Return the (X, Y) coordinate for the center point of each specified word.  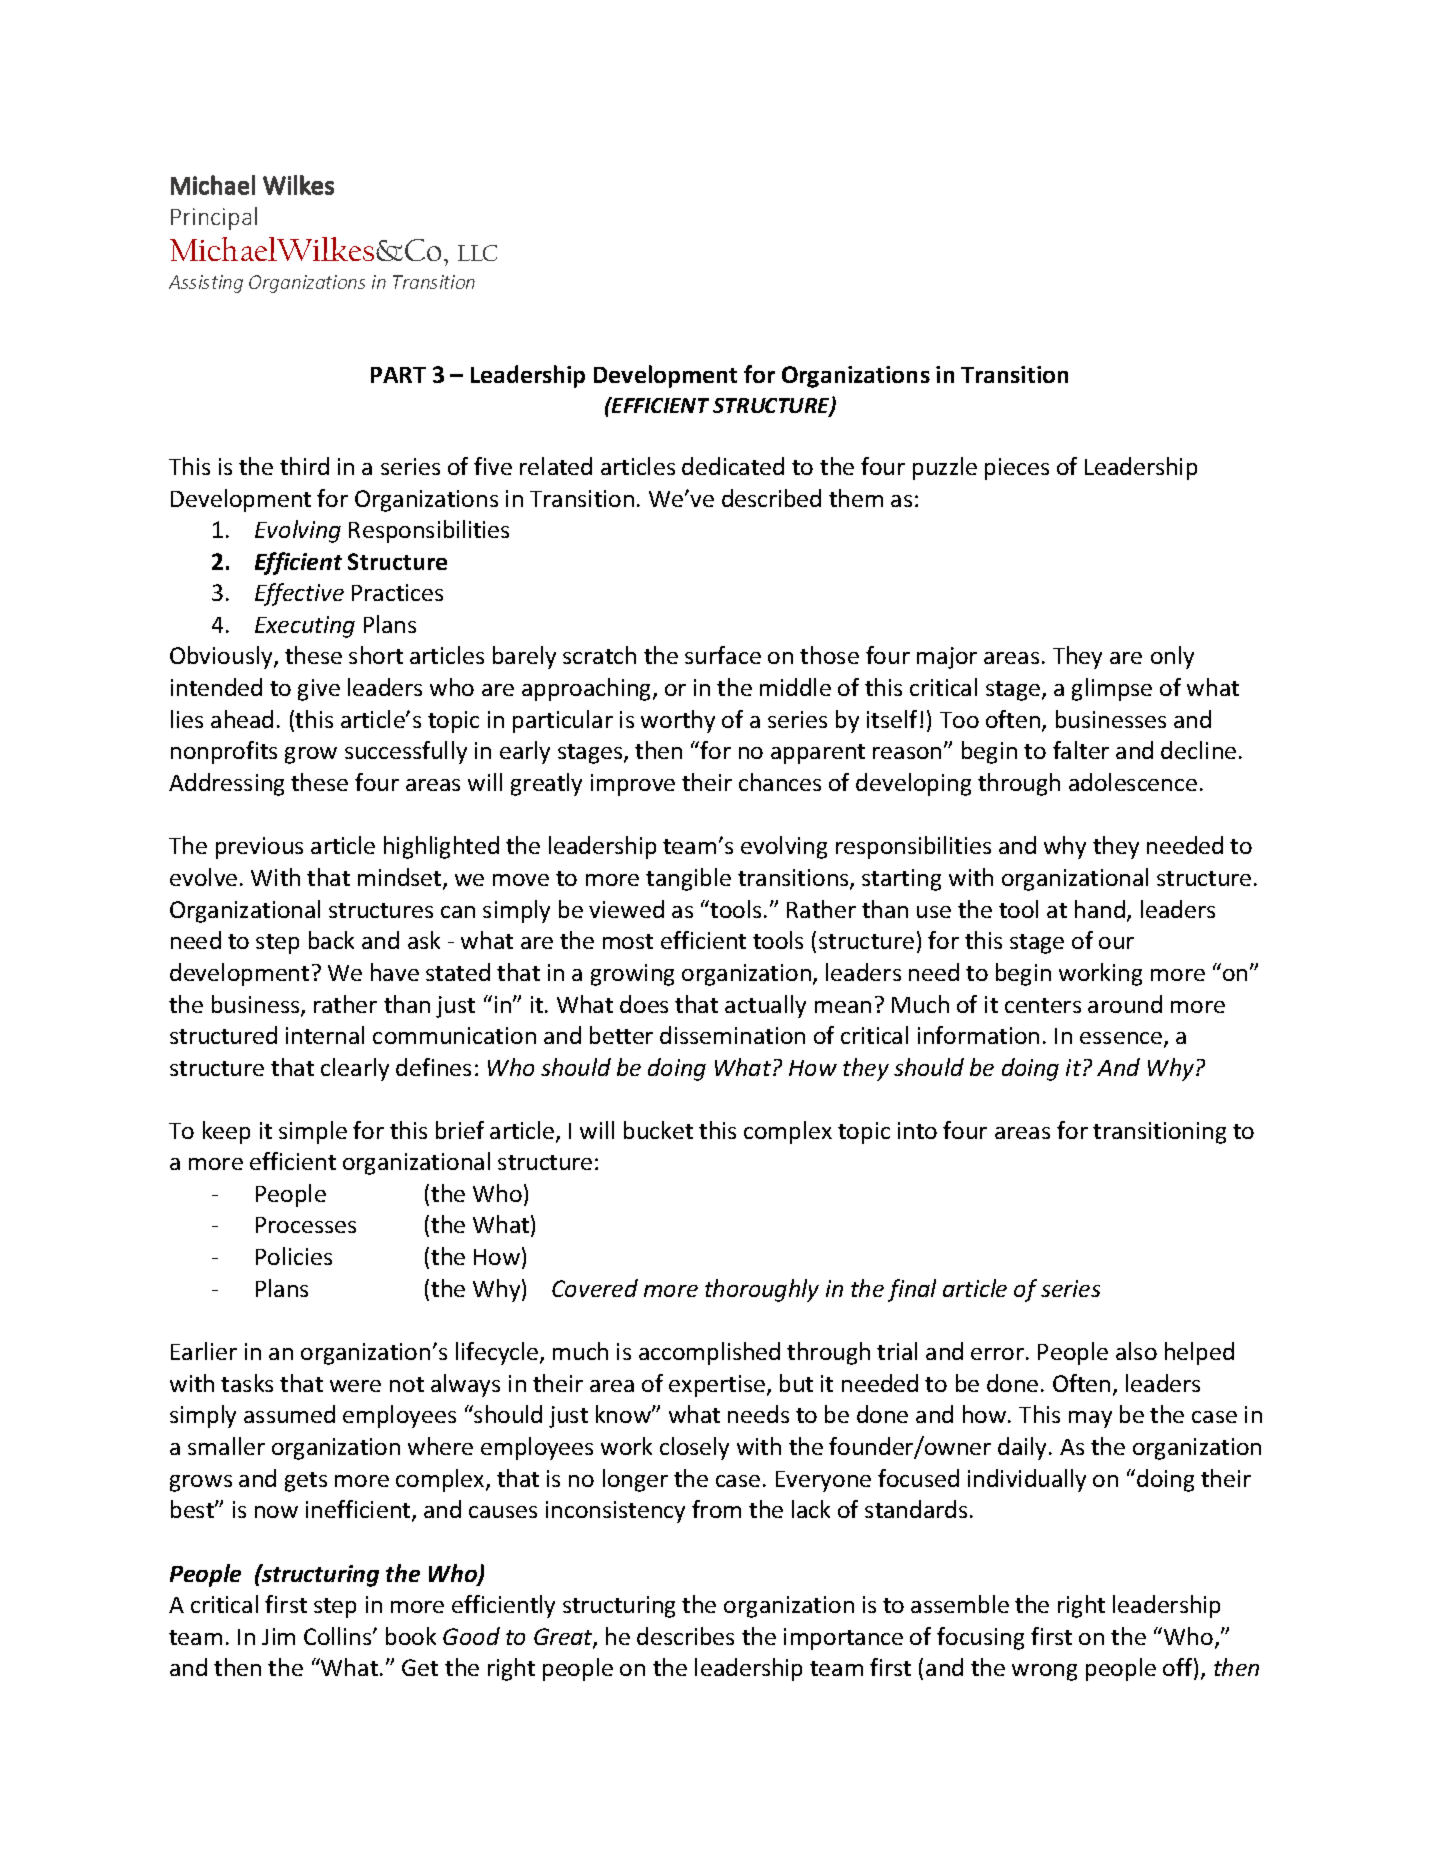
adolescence (1133, 782)
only (1172, 657)
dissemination (732, 1035)
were (355, 1386)
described (771, 498)
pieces (1017, 469)
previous (259, 848)
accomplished (709, 1353)
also (1136, 1351)
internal (325, 1035)
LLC (477, 253)
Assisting (206, 284)
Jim (278, 1636)
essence (1122, 1039)
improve (633, 785)
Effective (299, 594)
